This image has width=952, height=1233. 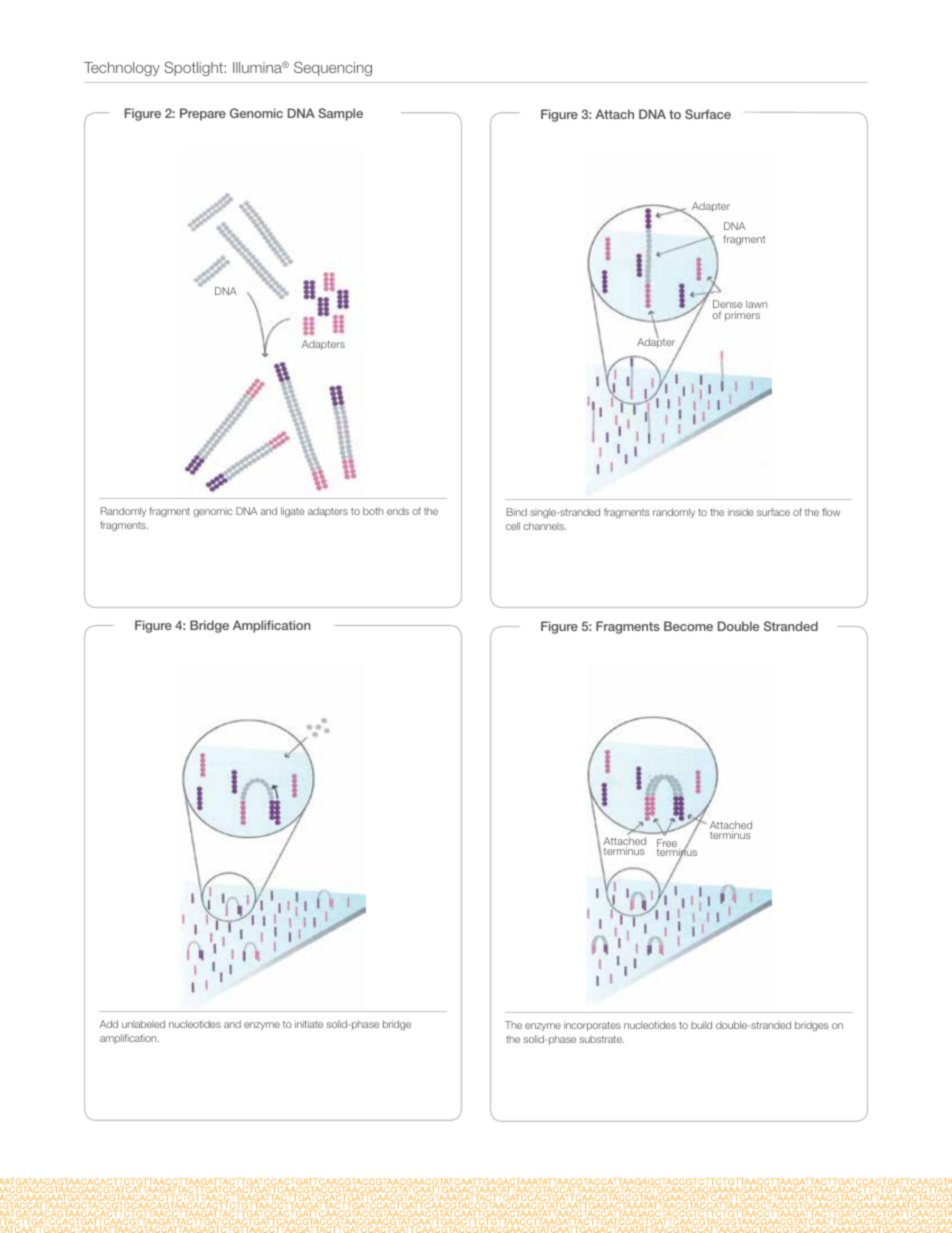 I want to click on ligate, so click(x=293, y=512).
